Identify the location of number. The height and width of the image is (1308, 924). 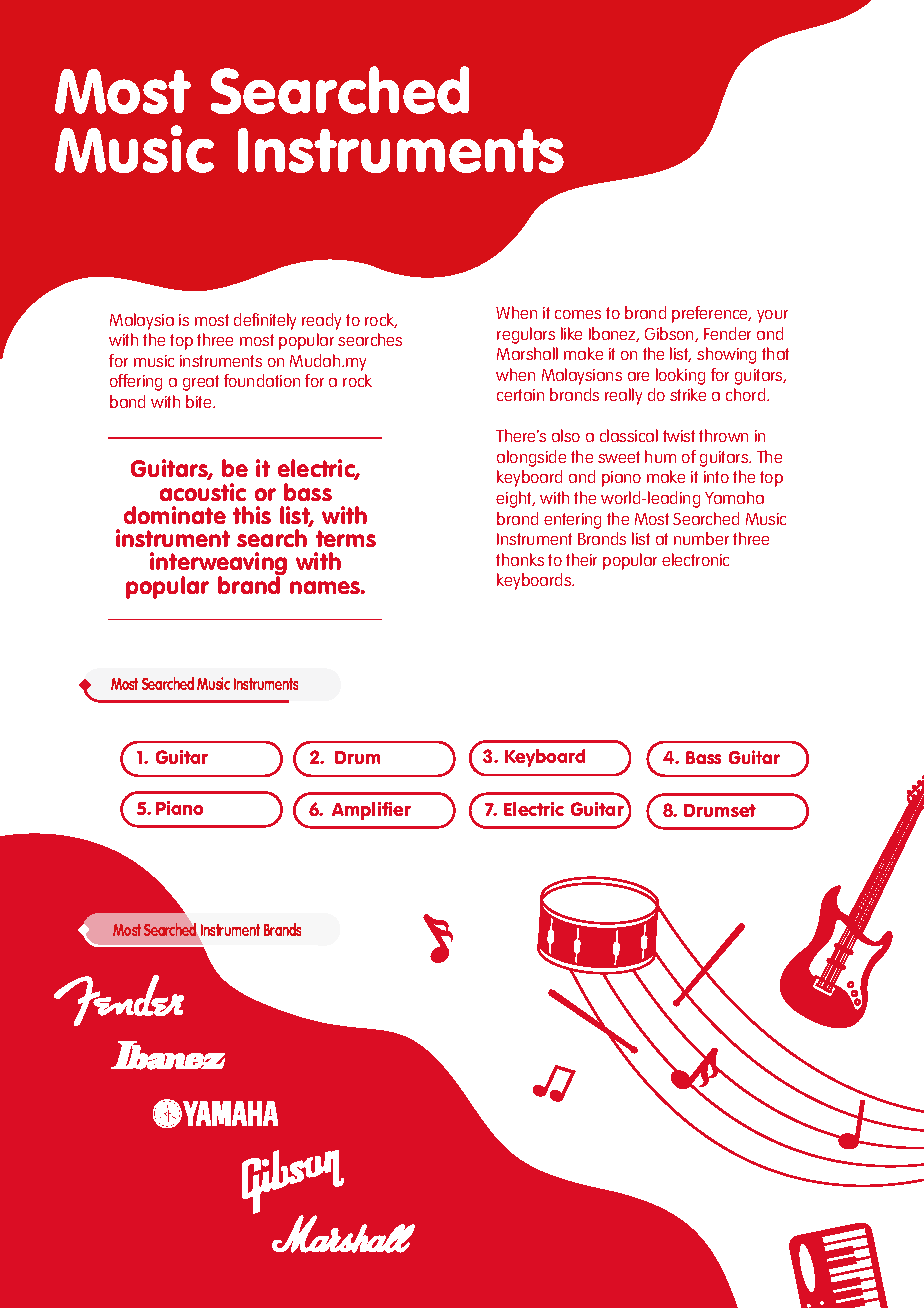
(701, 538).
